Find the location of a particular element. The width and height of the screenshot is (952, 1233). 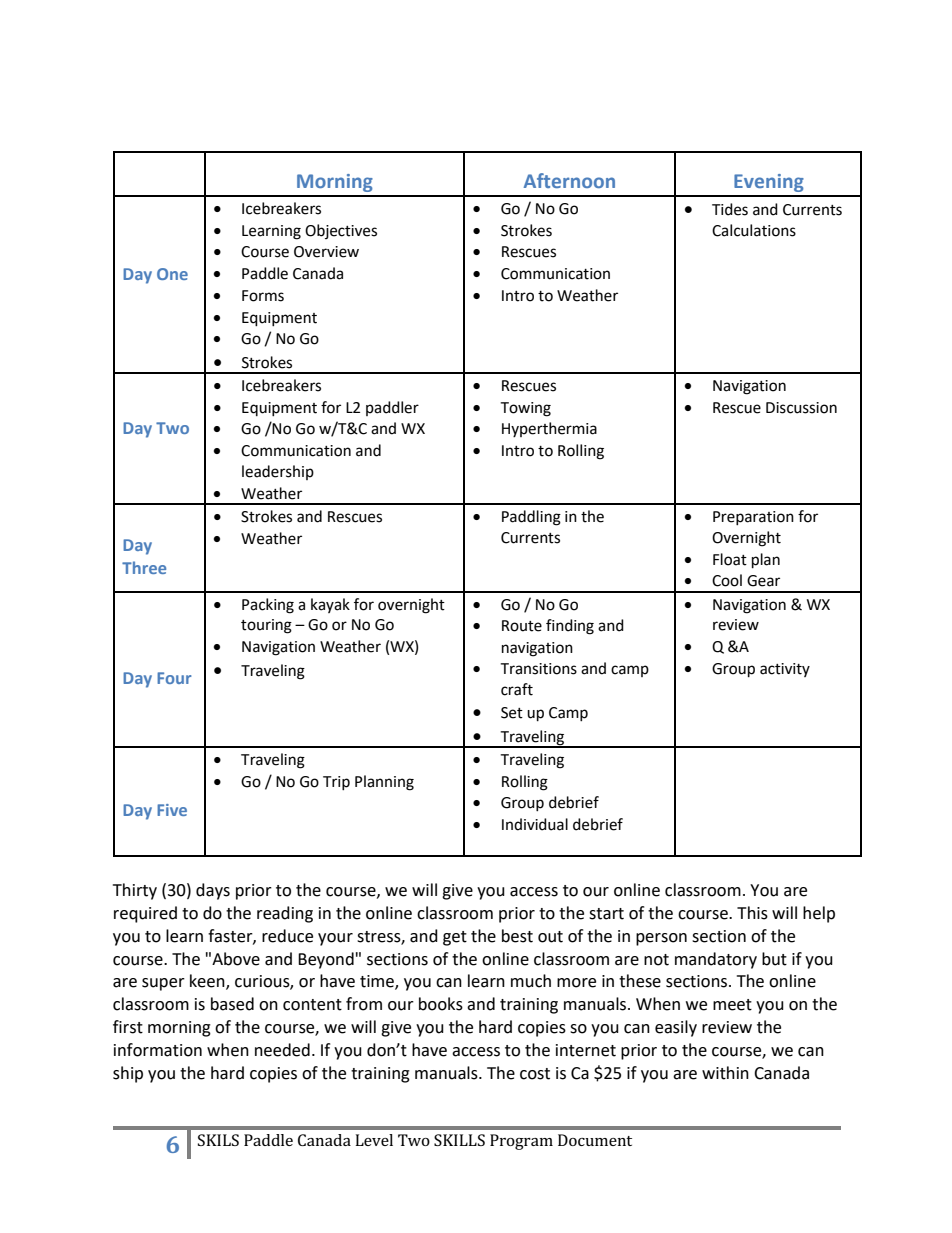

This is located at coordinates (752, 913).
